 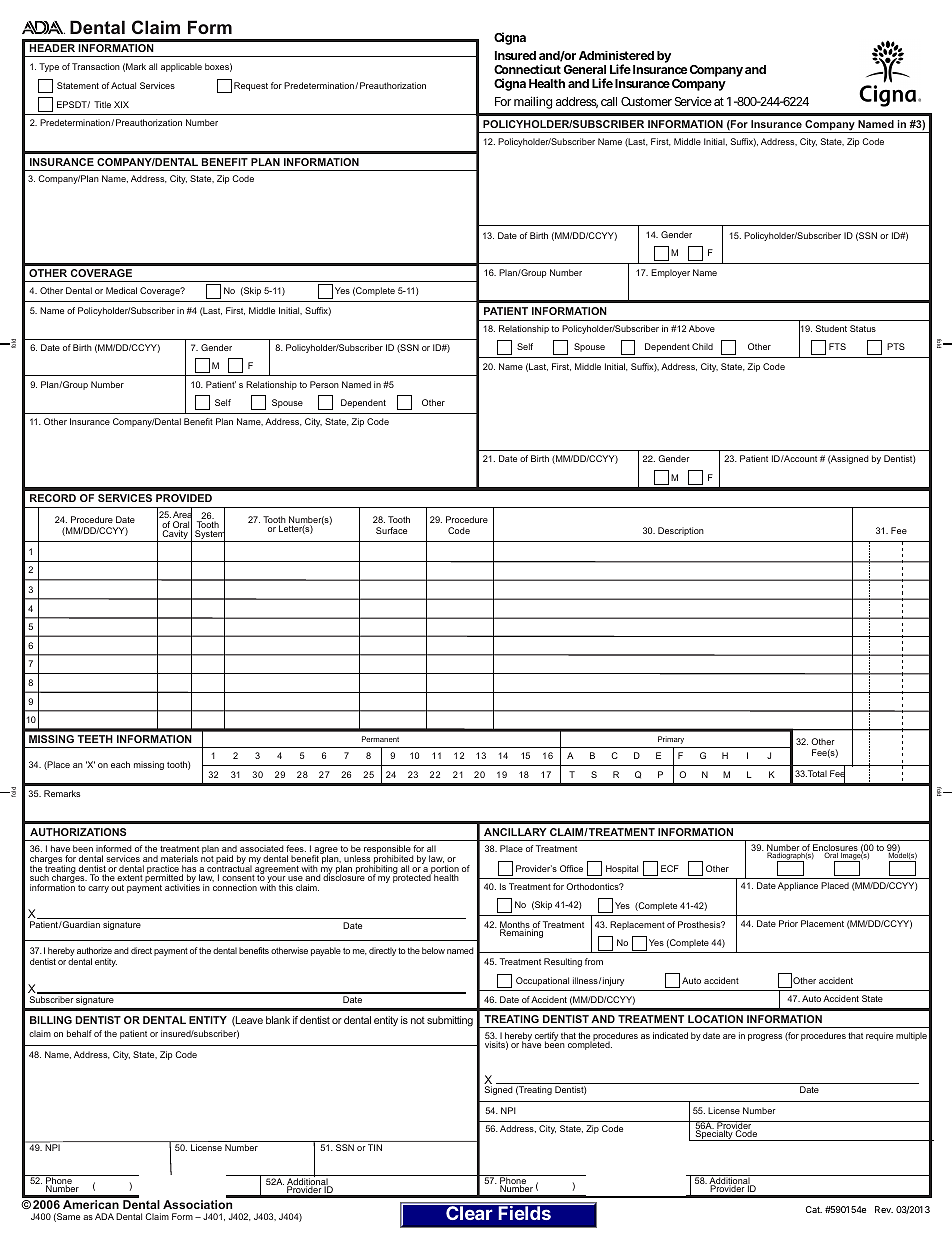 What do you see at coordinates (197, 1204) in the document?
I see `Association` at bounding box center [197, 1204].
